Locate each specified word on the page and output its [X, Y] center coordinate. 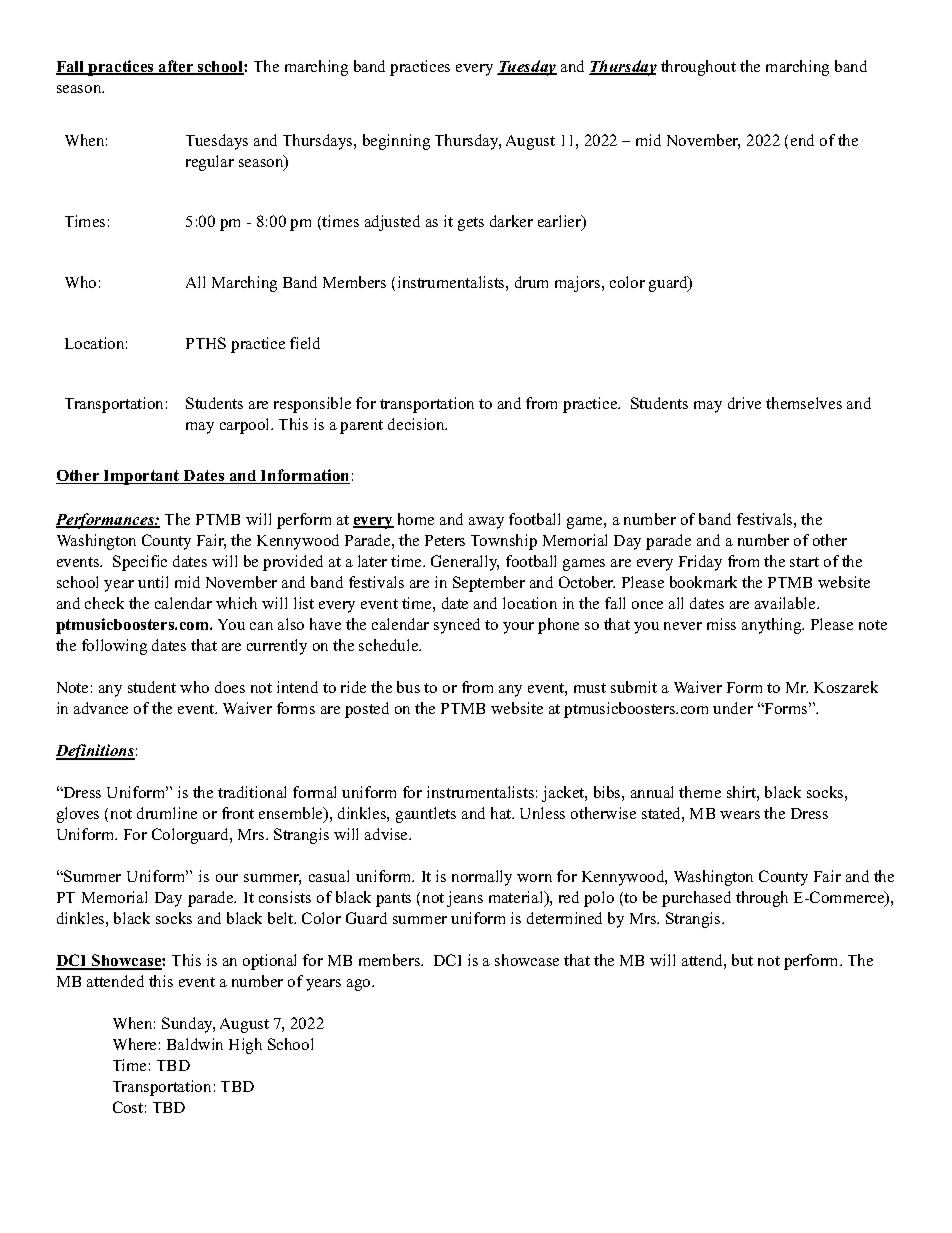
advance [101, 708]
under [733, 708]
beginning [396, 142]
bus [408, 687]
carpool [246, 426]
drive [744, 403]
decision [417, 424]
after [176, 67]
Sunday [188, 1025]
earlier [561, 222]
